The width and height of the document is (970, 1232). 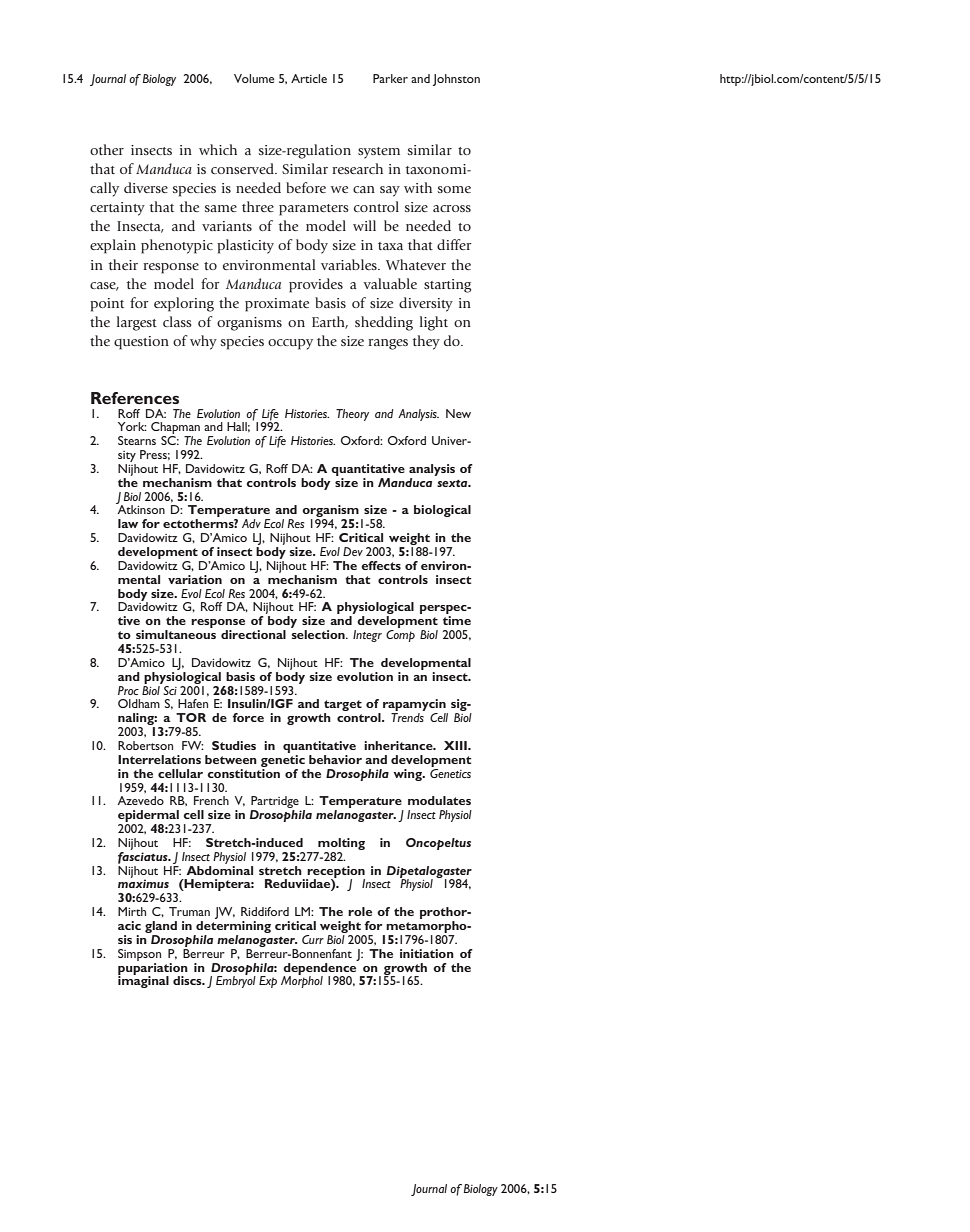 What do you see at coordinates (381, 565) in the document?
I see `effects` at bounding box center [381, 565].
